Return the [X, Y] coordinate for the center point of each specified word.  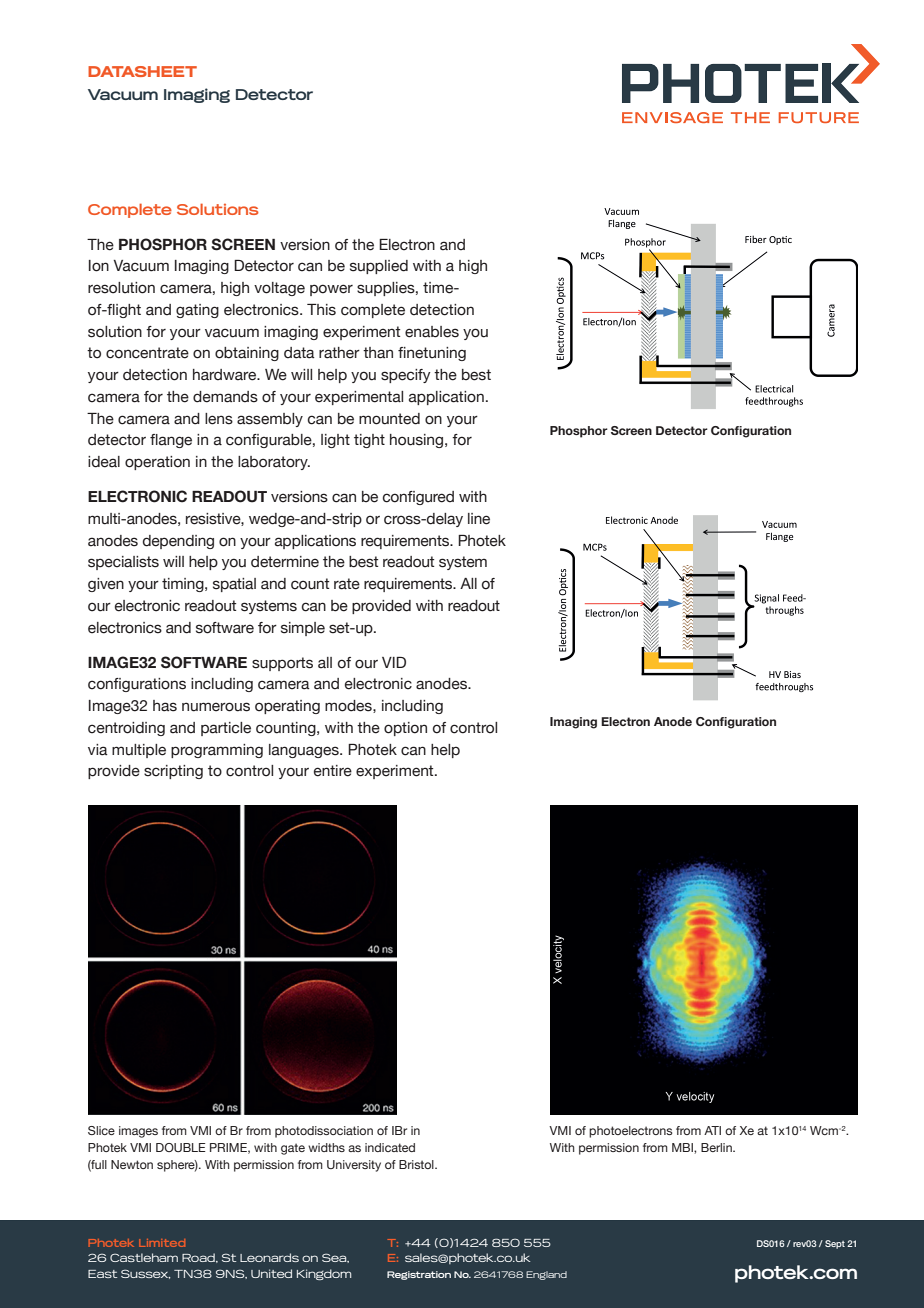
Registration [419, 1275]
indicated [390, 1147]
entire [333, 771]
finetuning [432, 354]
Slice [101, 1130]
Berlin [717, 1147]
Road [199, 1258]
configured [418, 498]
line [479, 519]
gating [197, 311]
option [405, 729]
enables [432, 332]
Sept [835, 1244]
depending [178, 542]
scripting [173, 772]
